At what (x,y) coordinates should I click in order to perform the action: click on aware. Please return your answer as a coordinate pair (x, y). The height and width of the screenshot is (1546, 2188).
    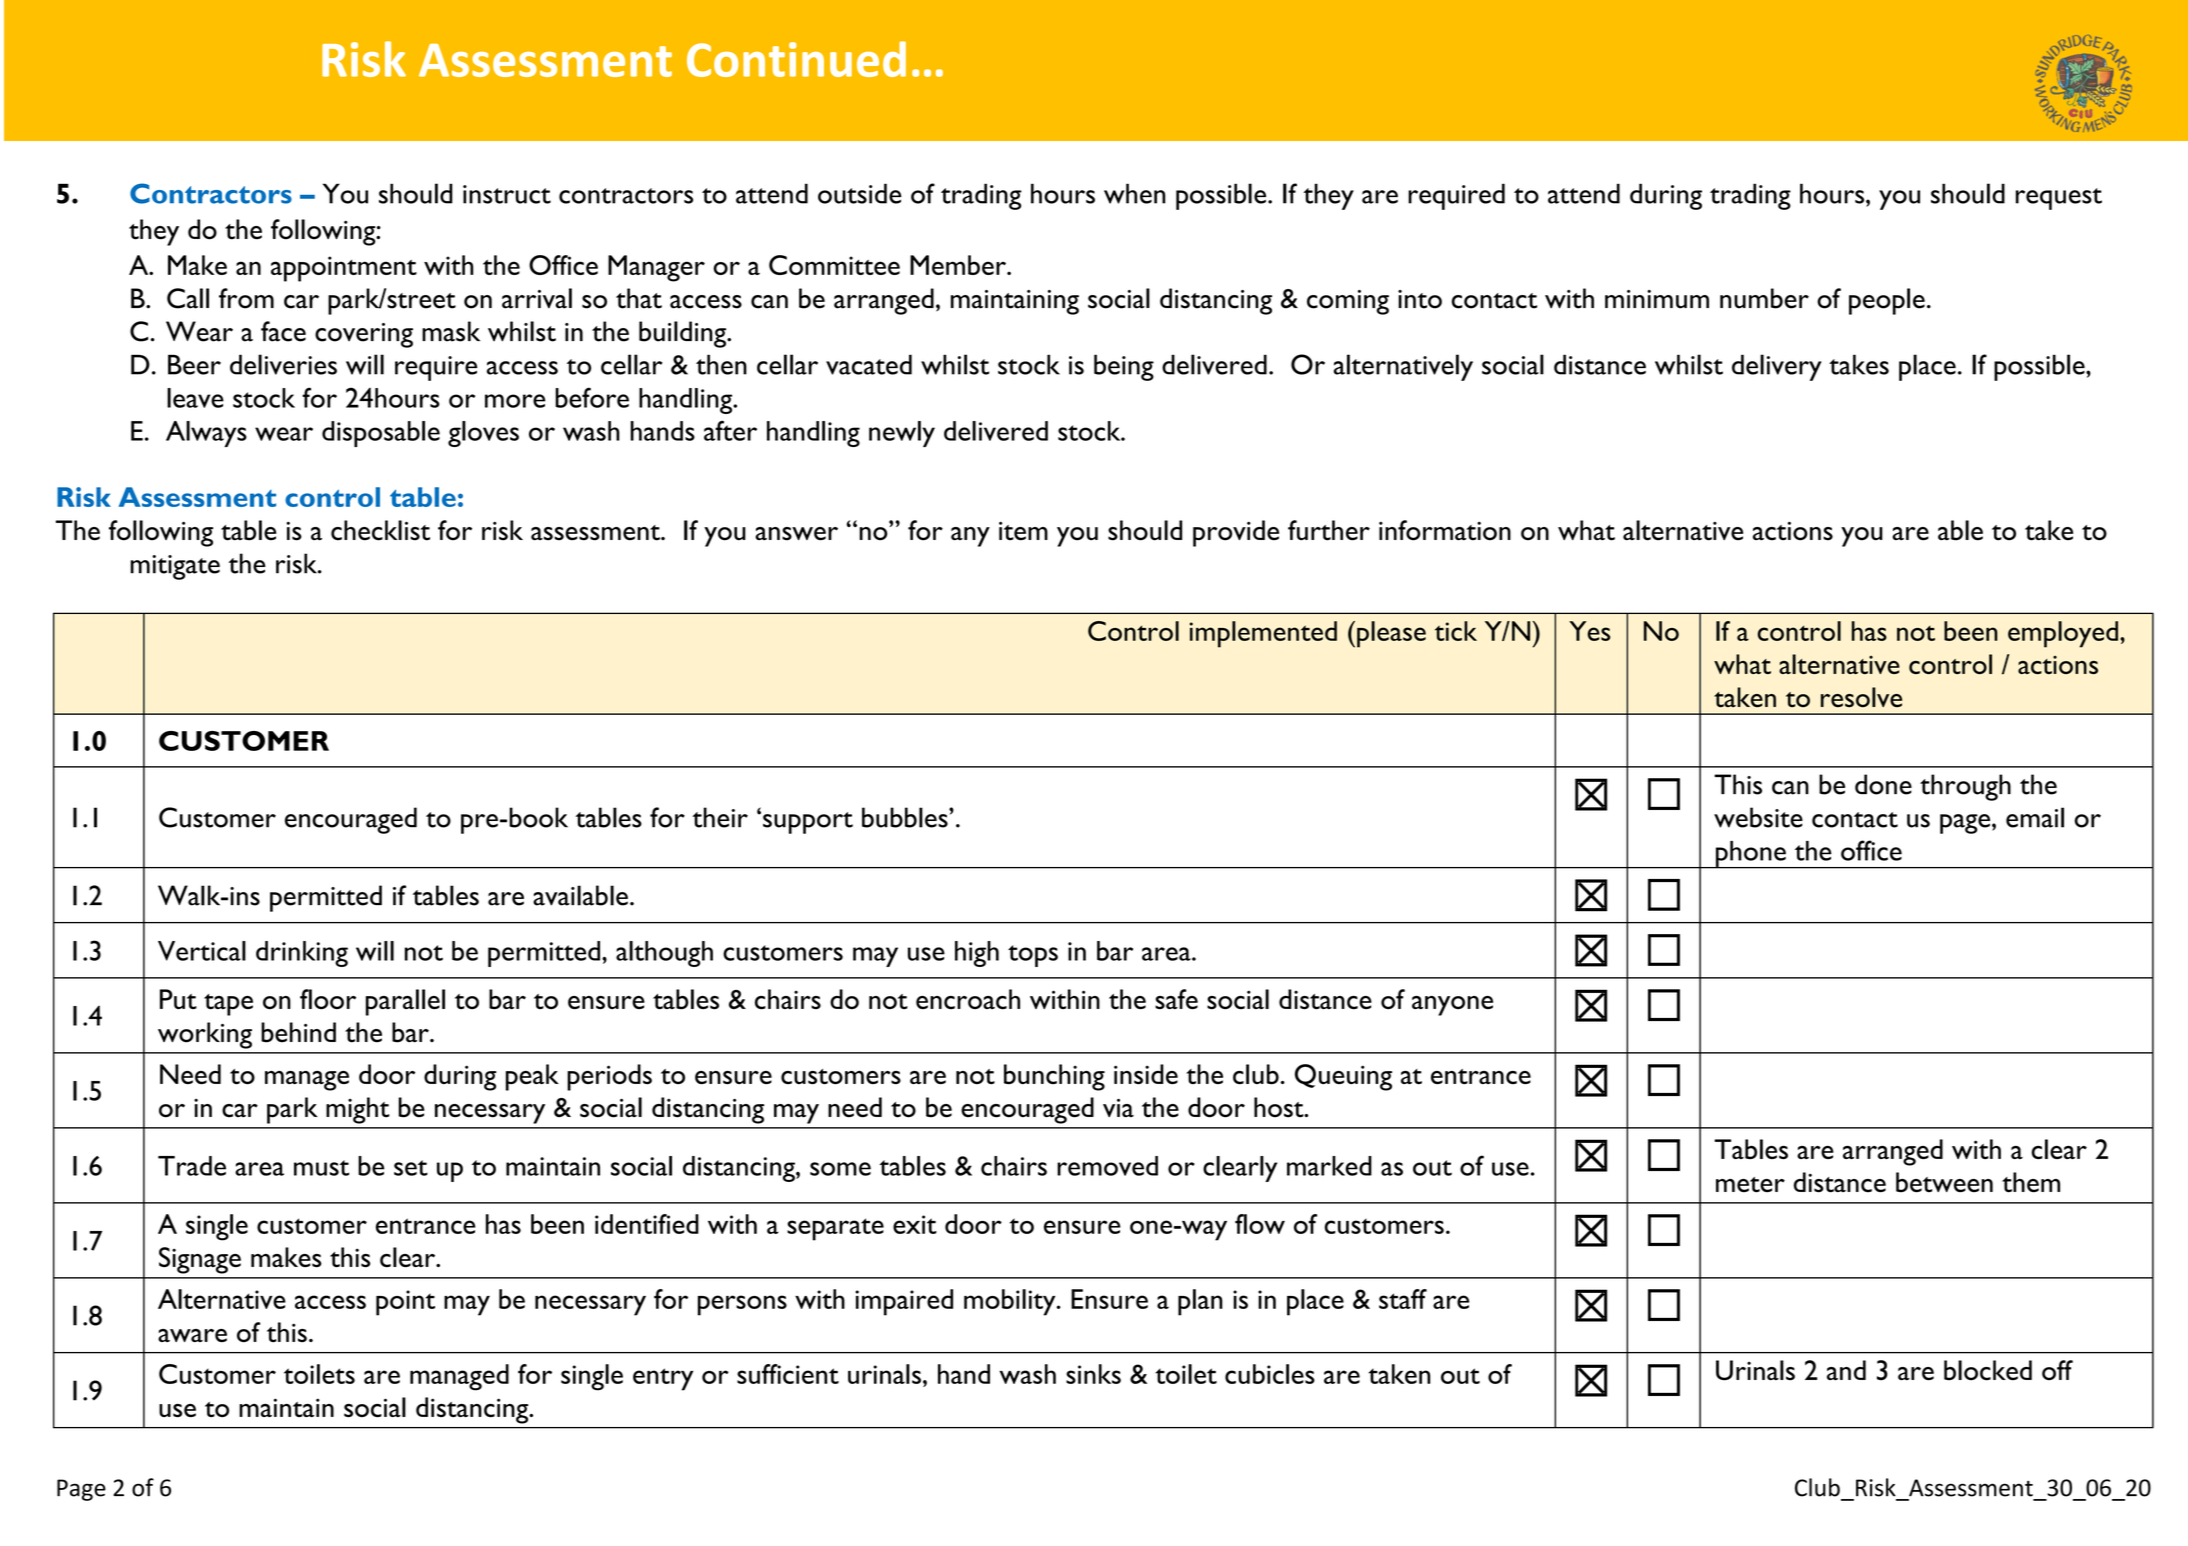
    Looking at the image, I should click on (192, 1335).
